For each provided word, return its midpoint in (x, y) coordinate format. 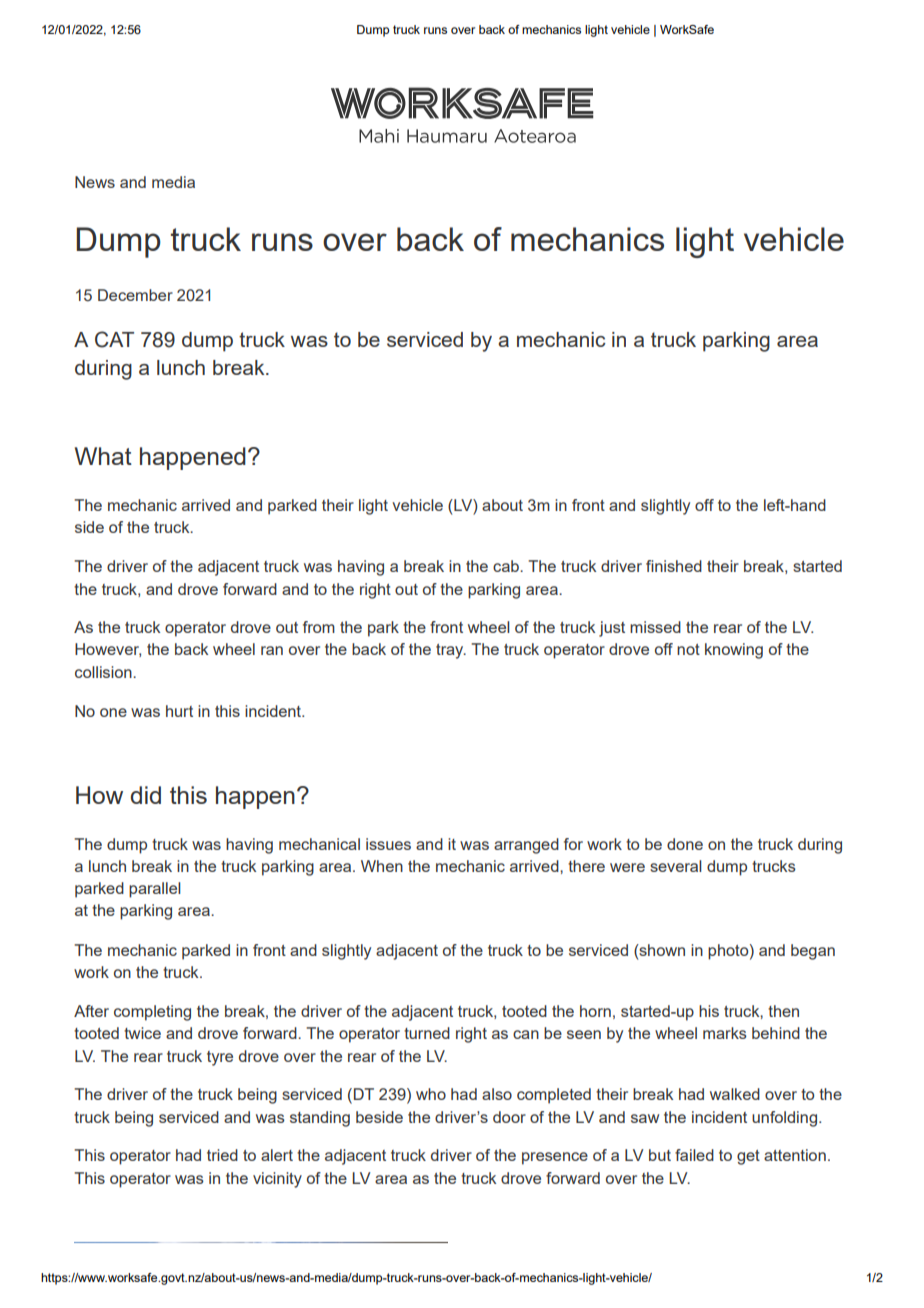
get (748, 1157)
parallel (155, 890)
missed (655, 627)
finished (674, 566)
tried (222, 1155)
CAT (114, 339)
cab (507, 566)
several (676, 866)
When (382, 866)
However (108, 650)
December (135, 295)
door (509, 1117)
